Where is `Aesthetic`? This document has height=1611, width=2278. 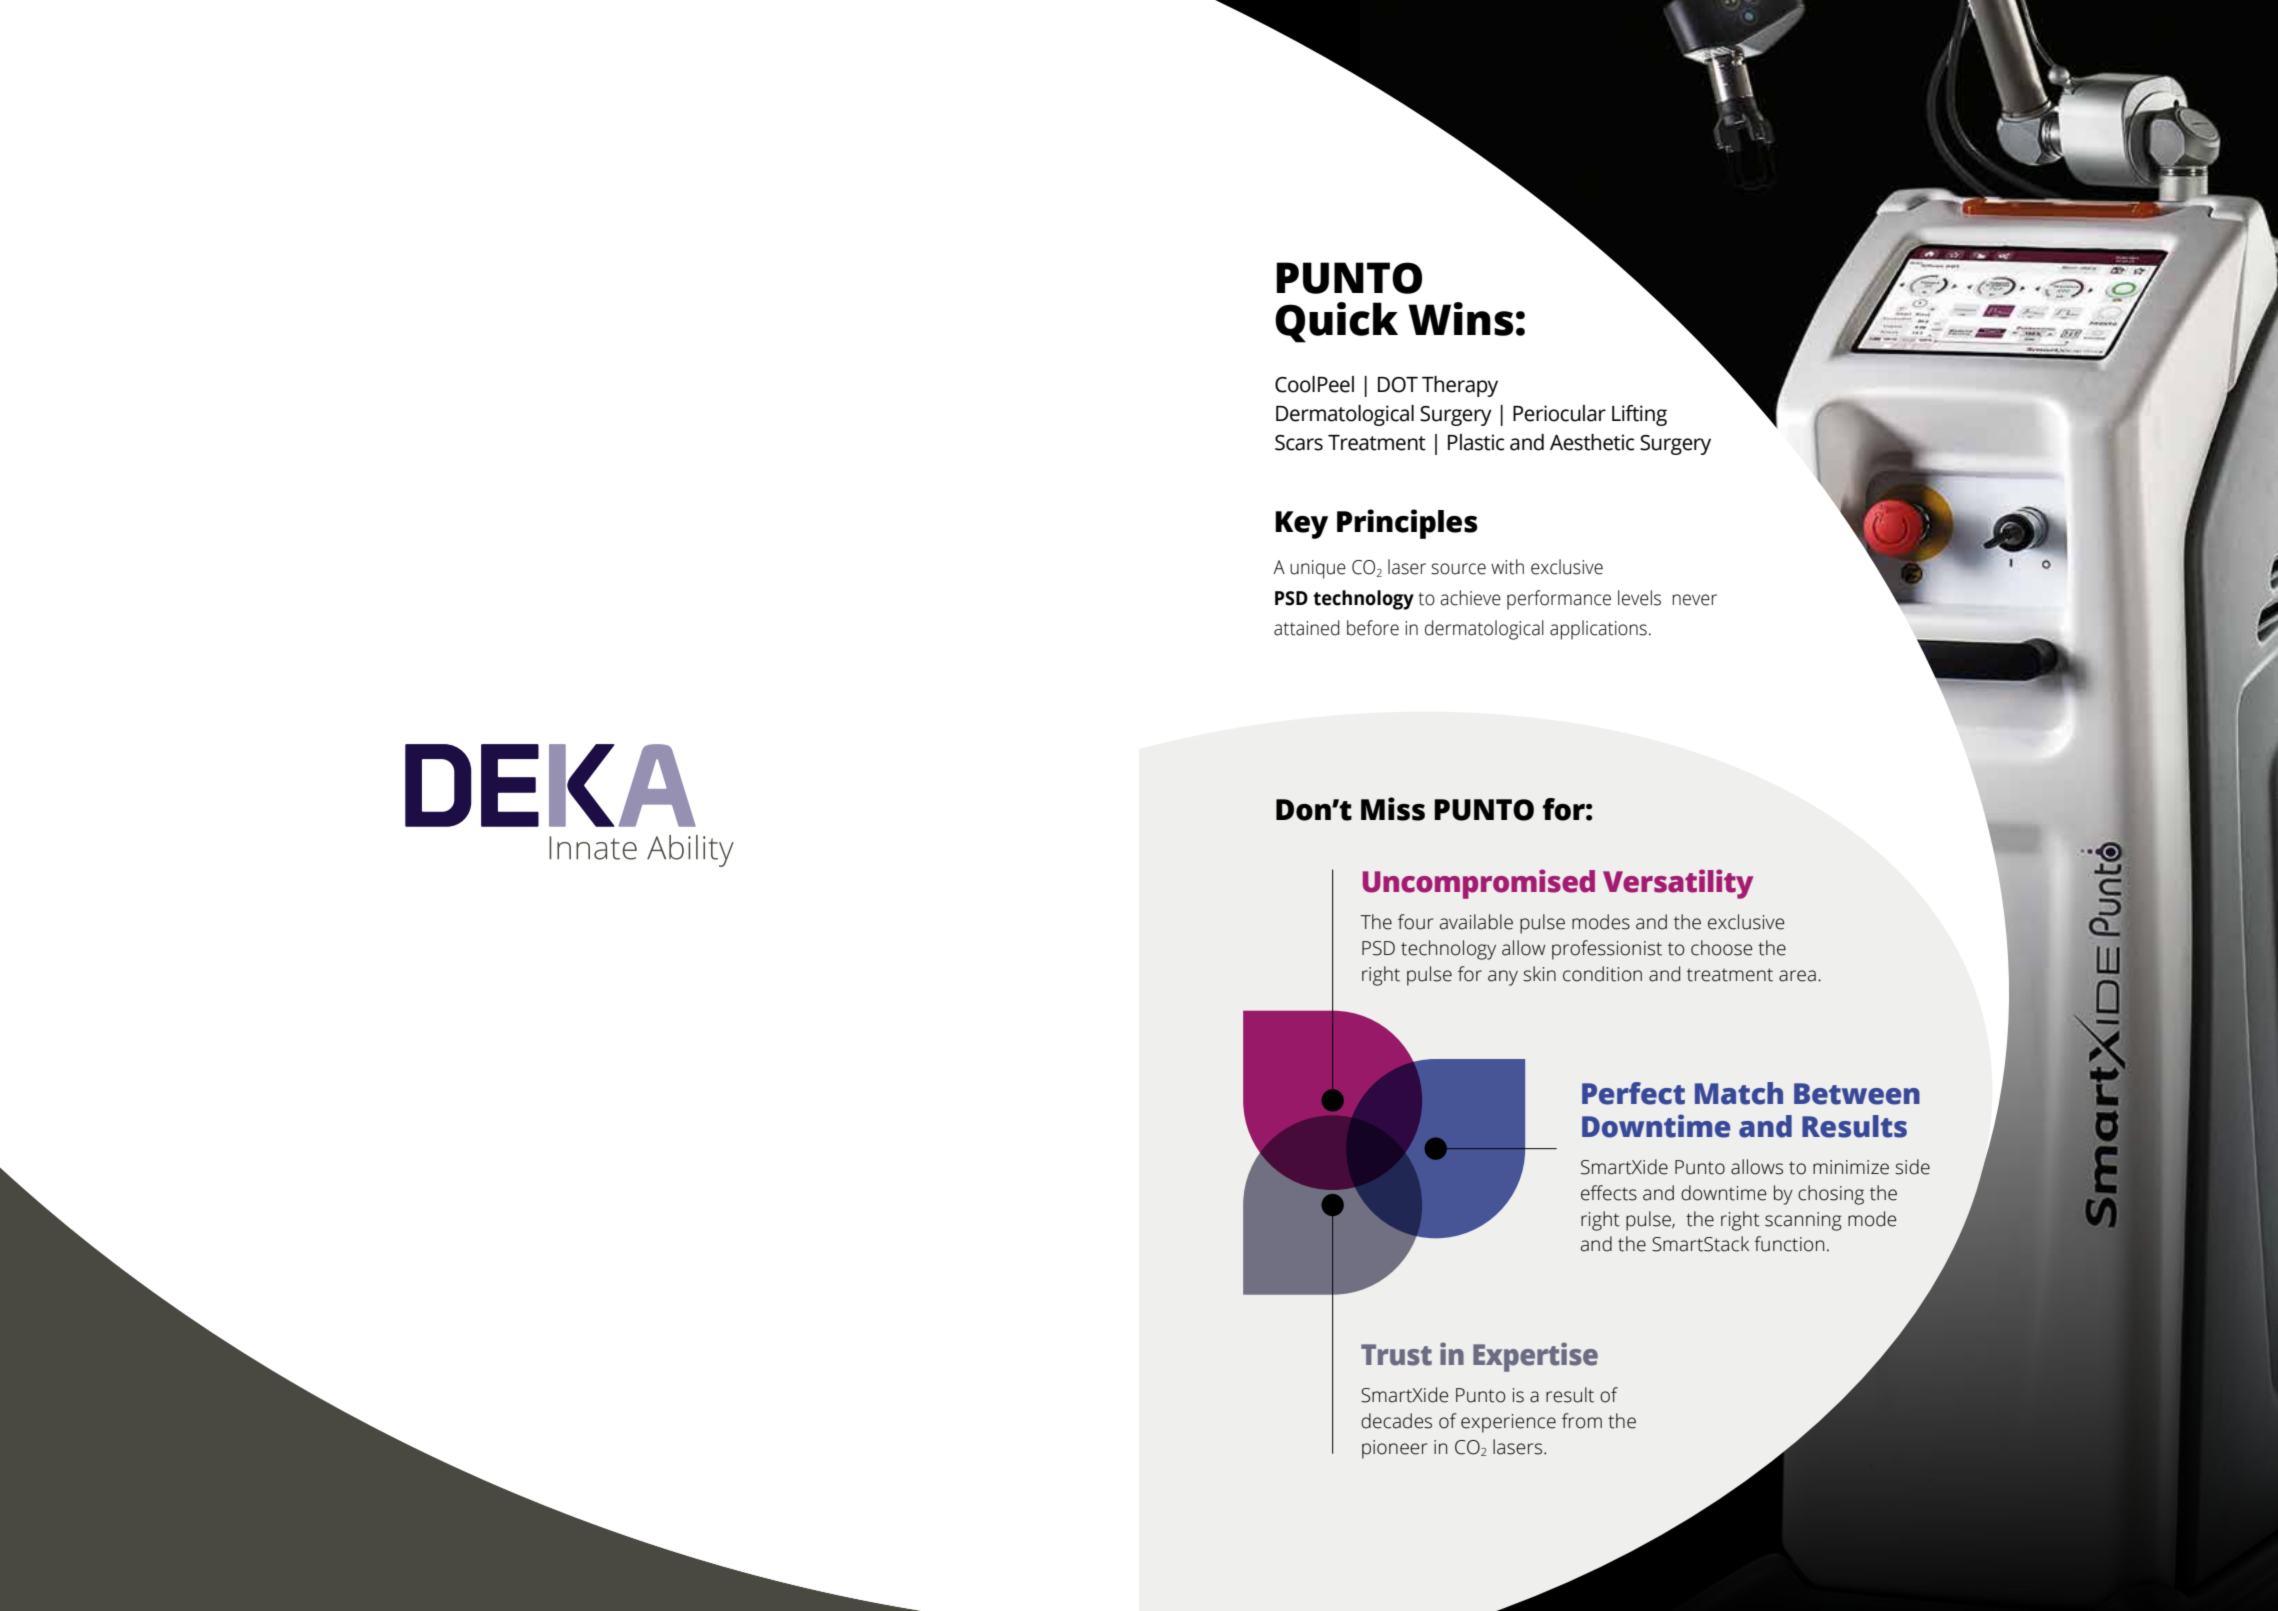
Aesthetic is located at coordinates (1592, 442).
